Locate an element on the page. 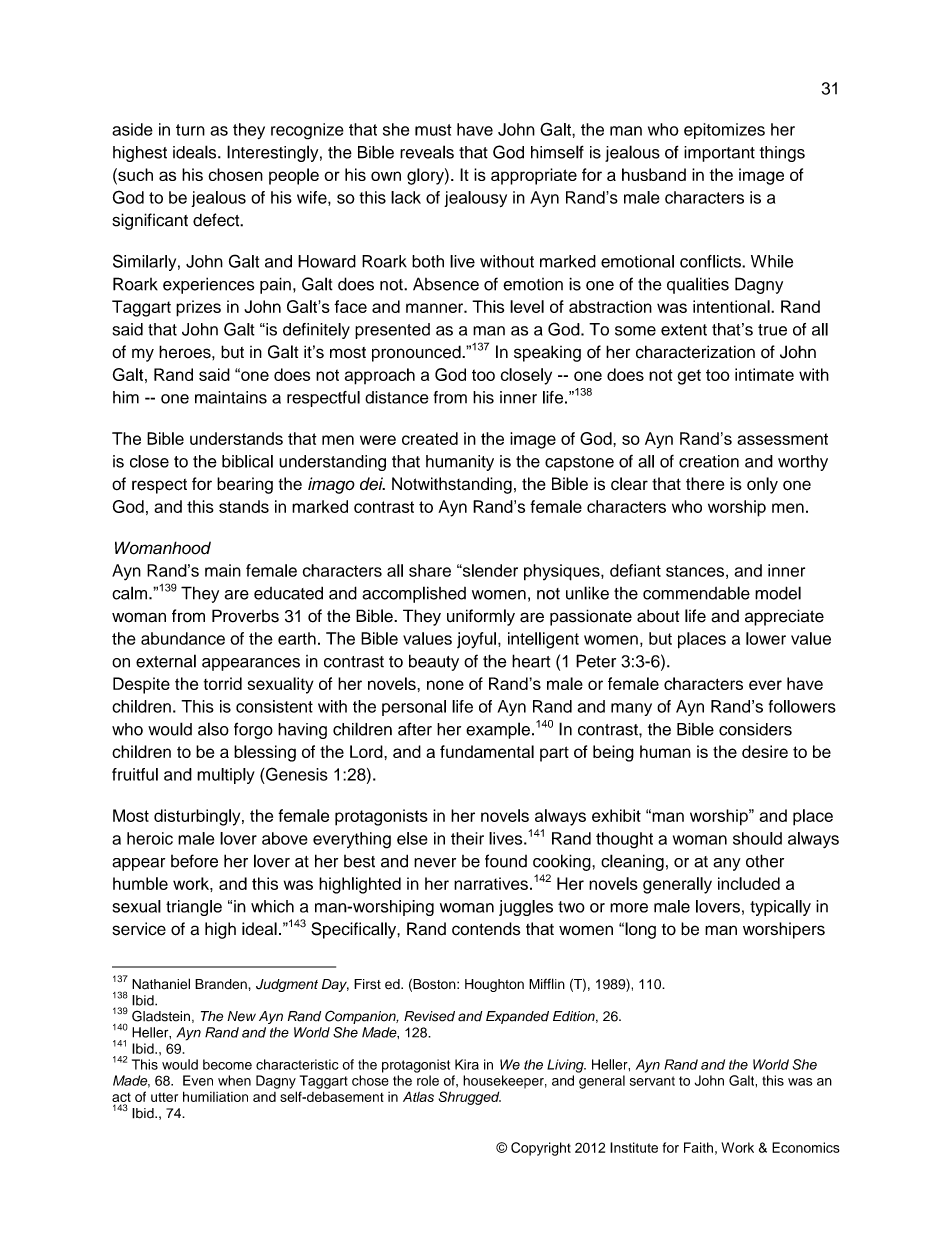  reveals is located at coordinates (427, 152).
